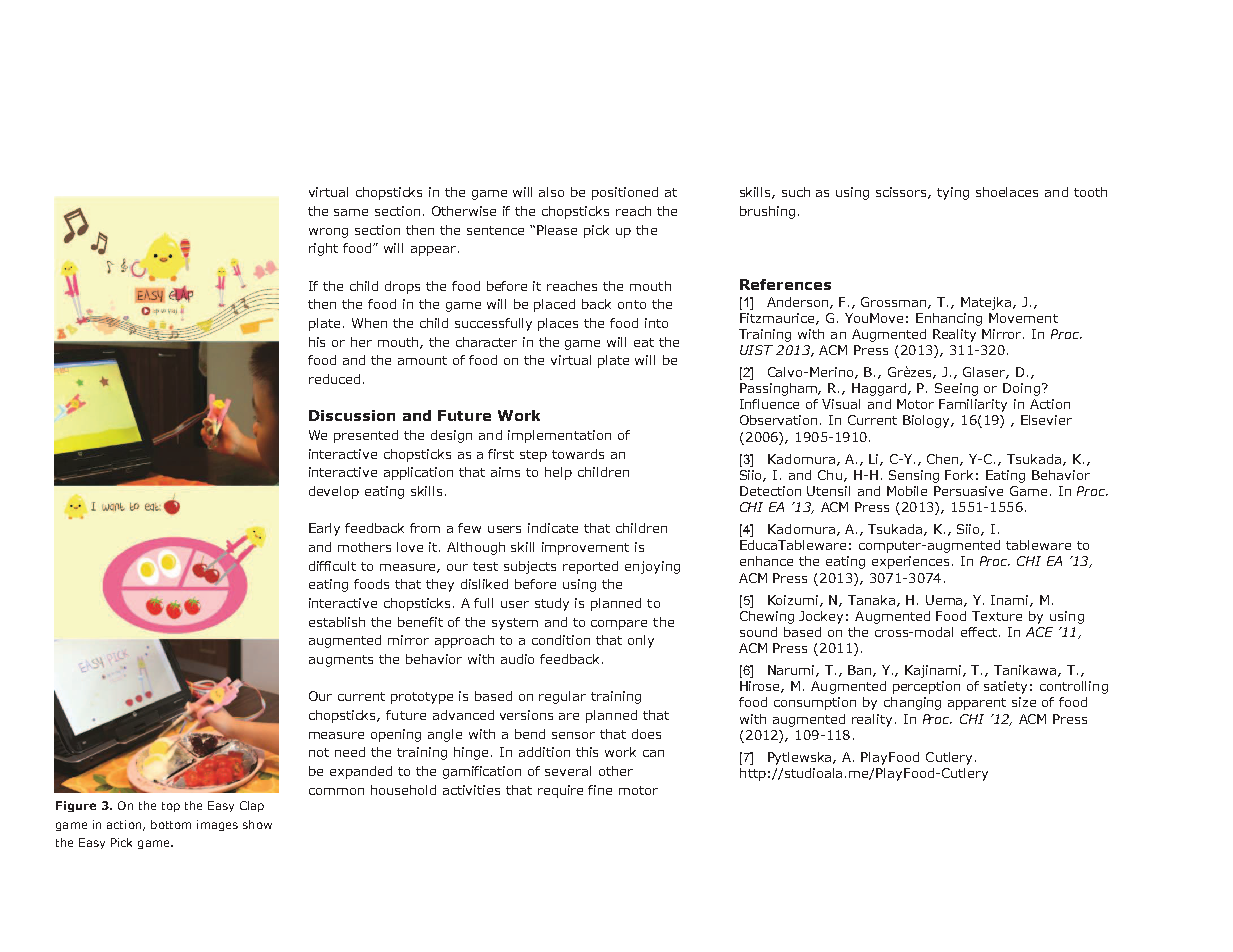 This screenshot has height=952, width=1233. I want to click on presented, so click(366, 436).
